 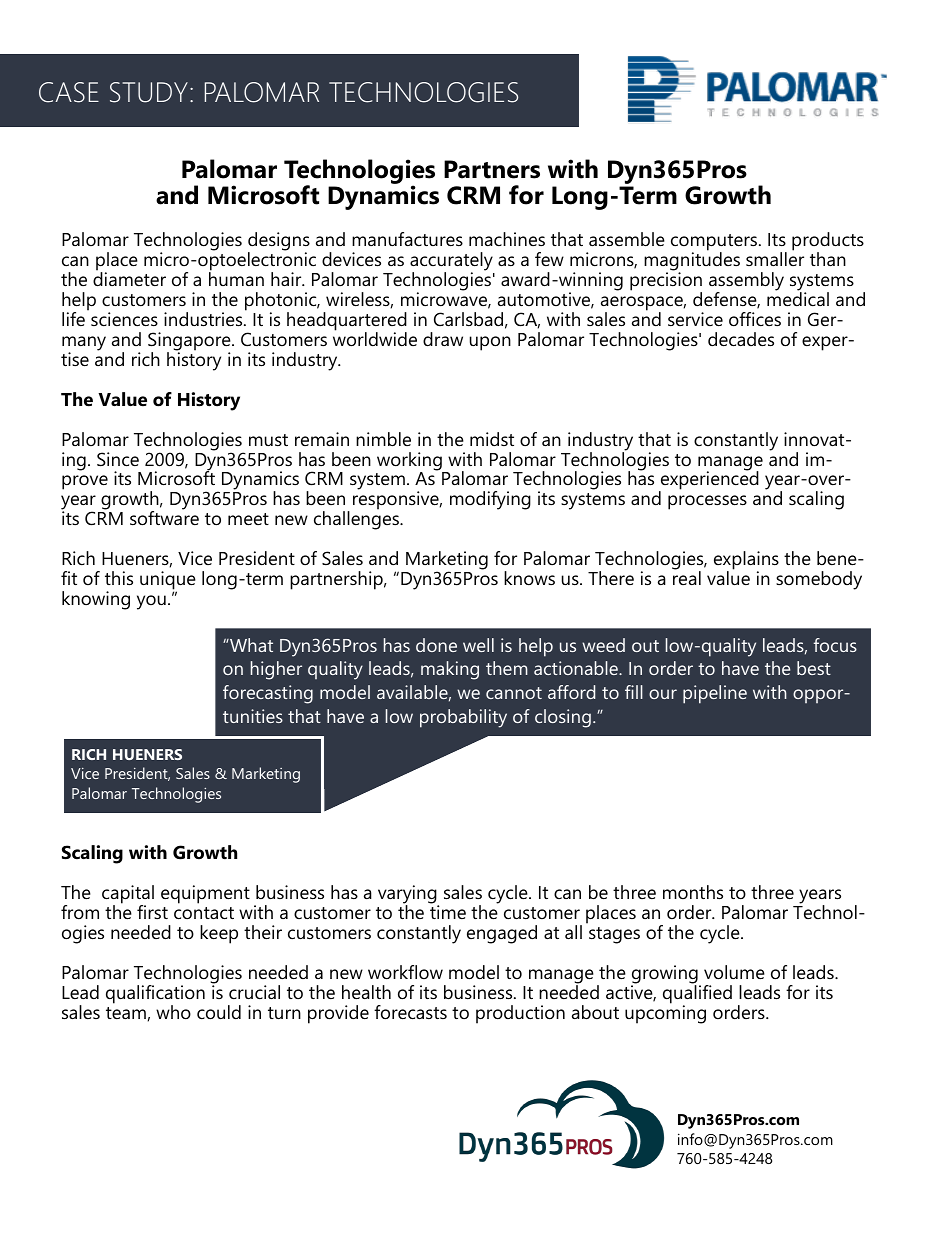 What do you see at coordinates (405, 972) in the screenshot?
I see `workflow` at bounding box center [405, 972].
